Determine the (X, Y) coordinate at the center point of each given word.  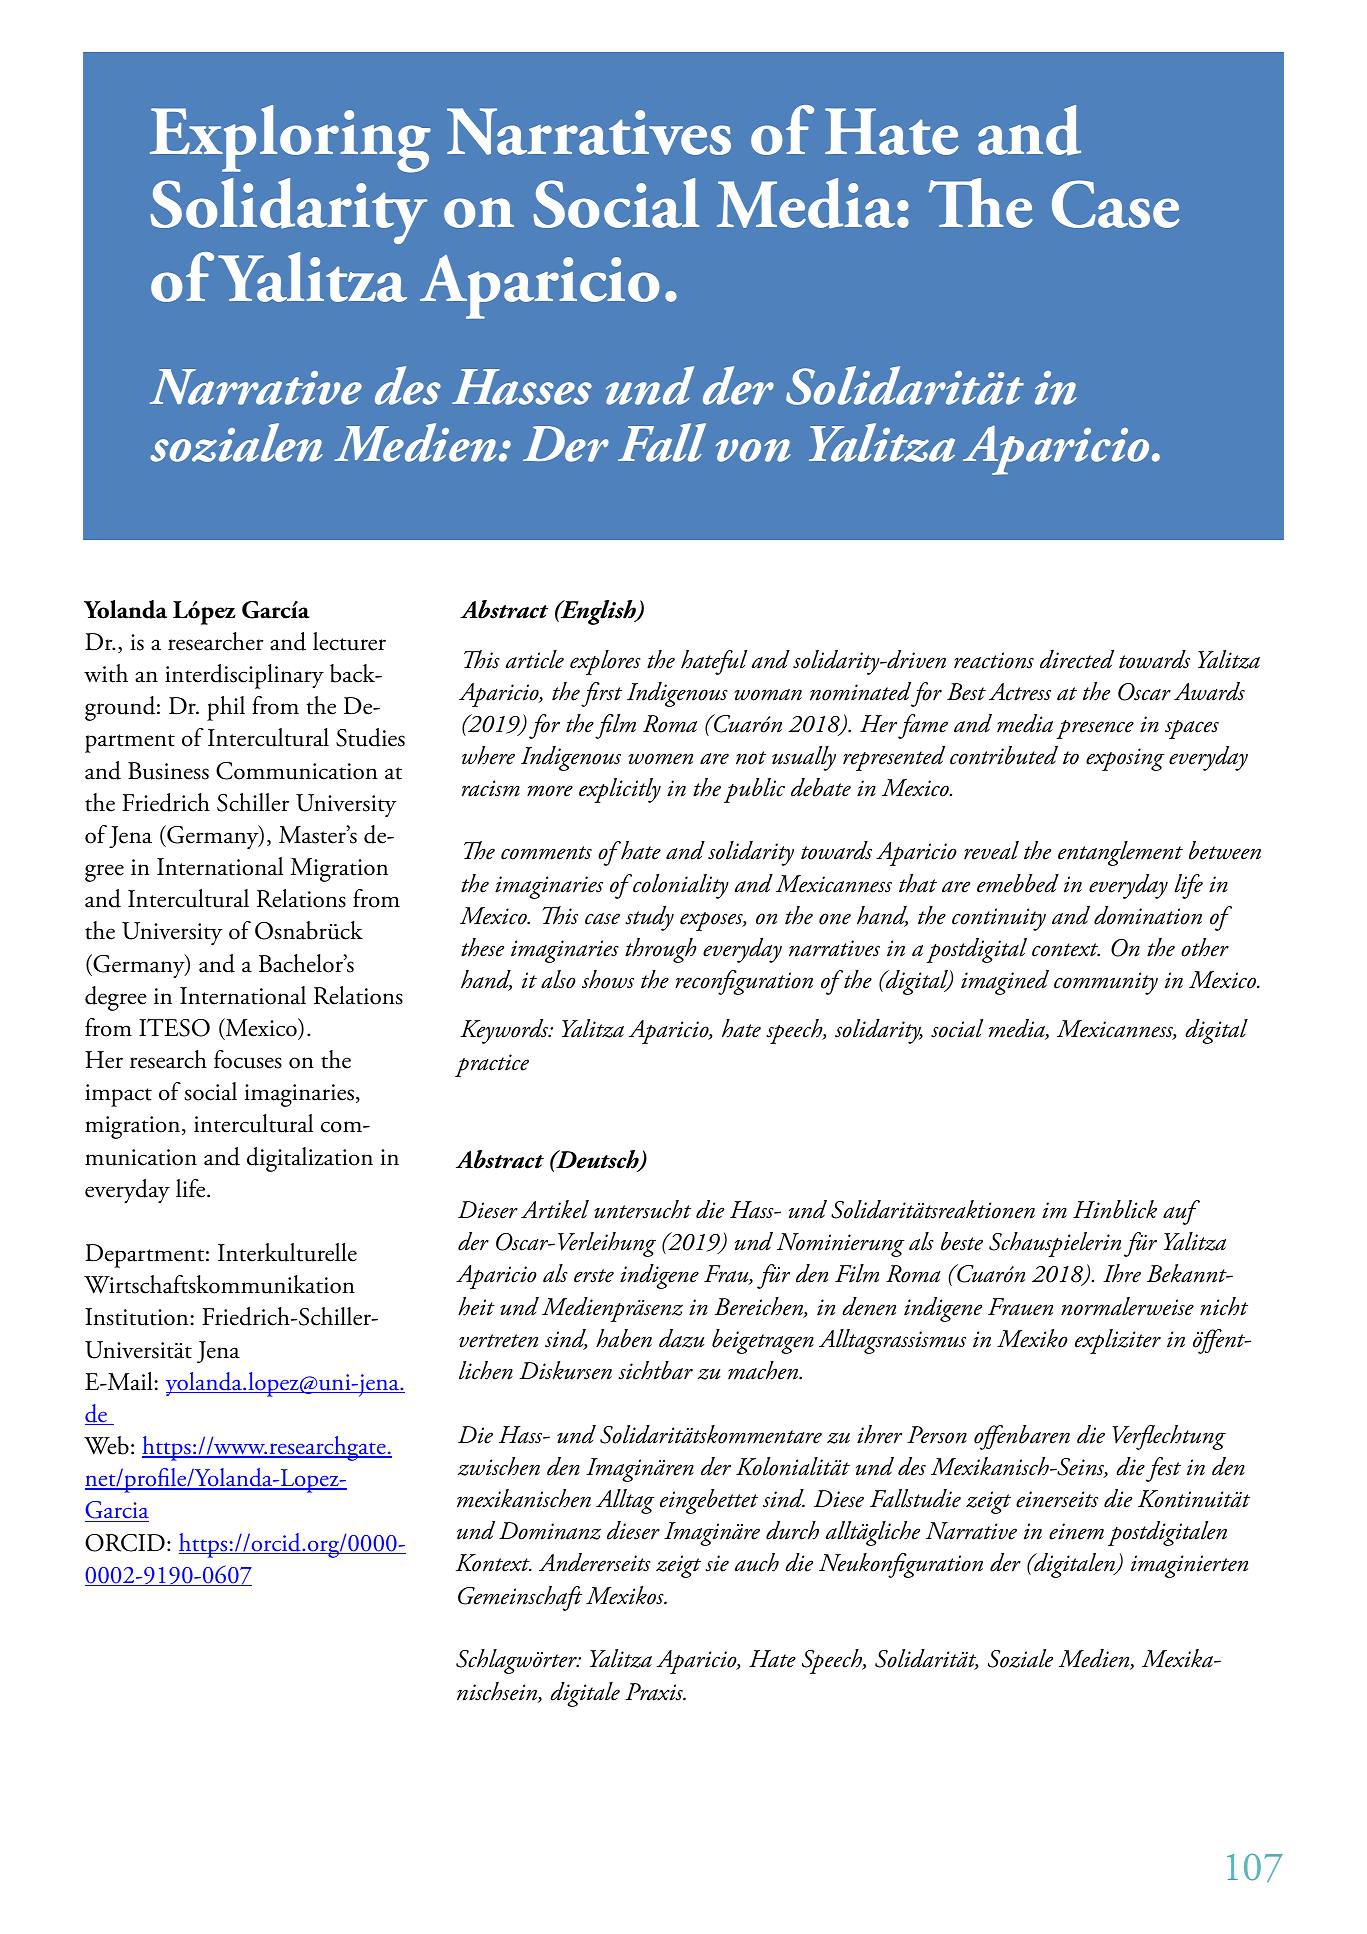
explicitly (620, 790)
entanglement (1120, 853)
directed (1077, 659)
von (753, 450)
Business (168, 771)
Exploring (290, 139)
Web (106, 1445)
